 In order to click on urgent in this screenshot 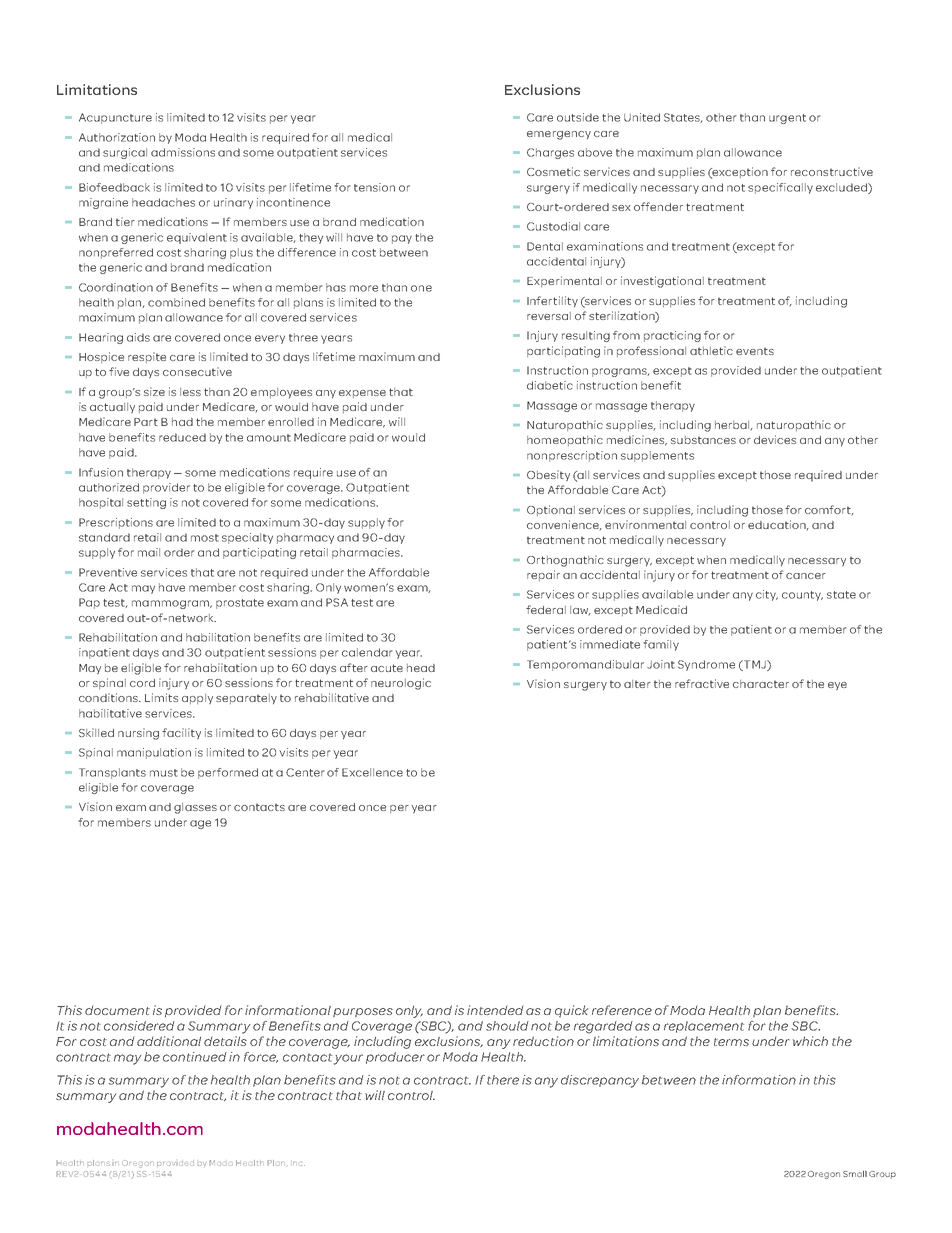, I will do `click(787, 119)`.
